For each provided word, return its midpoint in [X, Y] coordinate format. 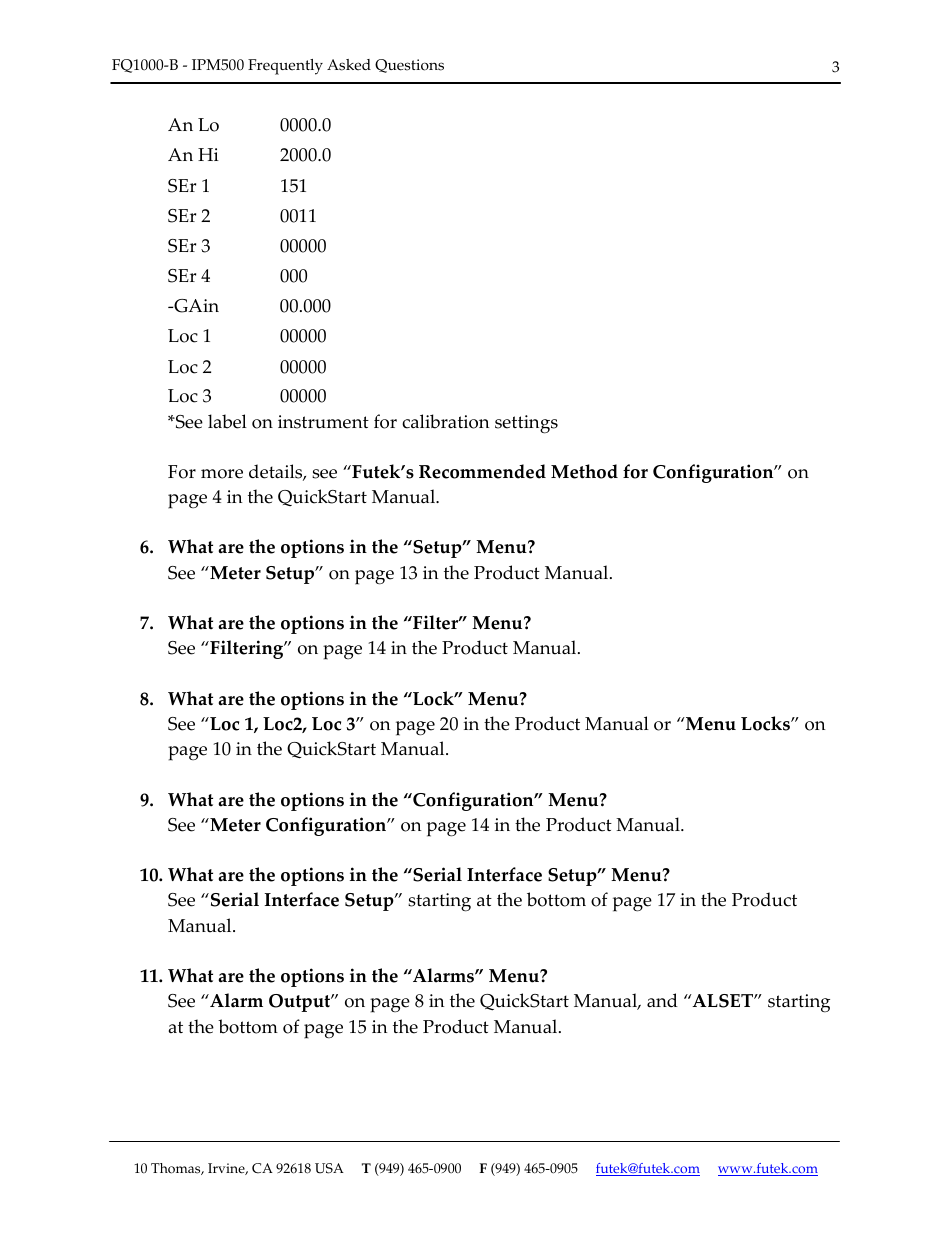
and [662, 1000]
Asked [349, 65]
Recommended [482, 471]
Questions [409, 66]
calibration [445, 421]
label [227, 421]
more [222, 474]
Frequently [285, 67]
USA [329, 1168]
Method [584, 471]
